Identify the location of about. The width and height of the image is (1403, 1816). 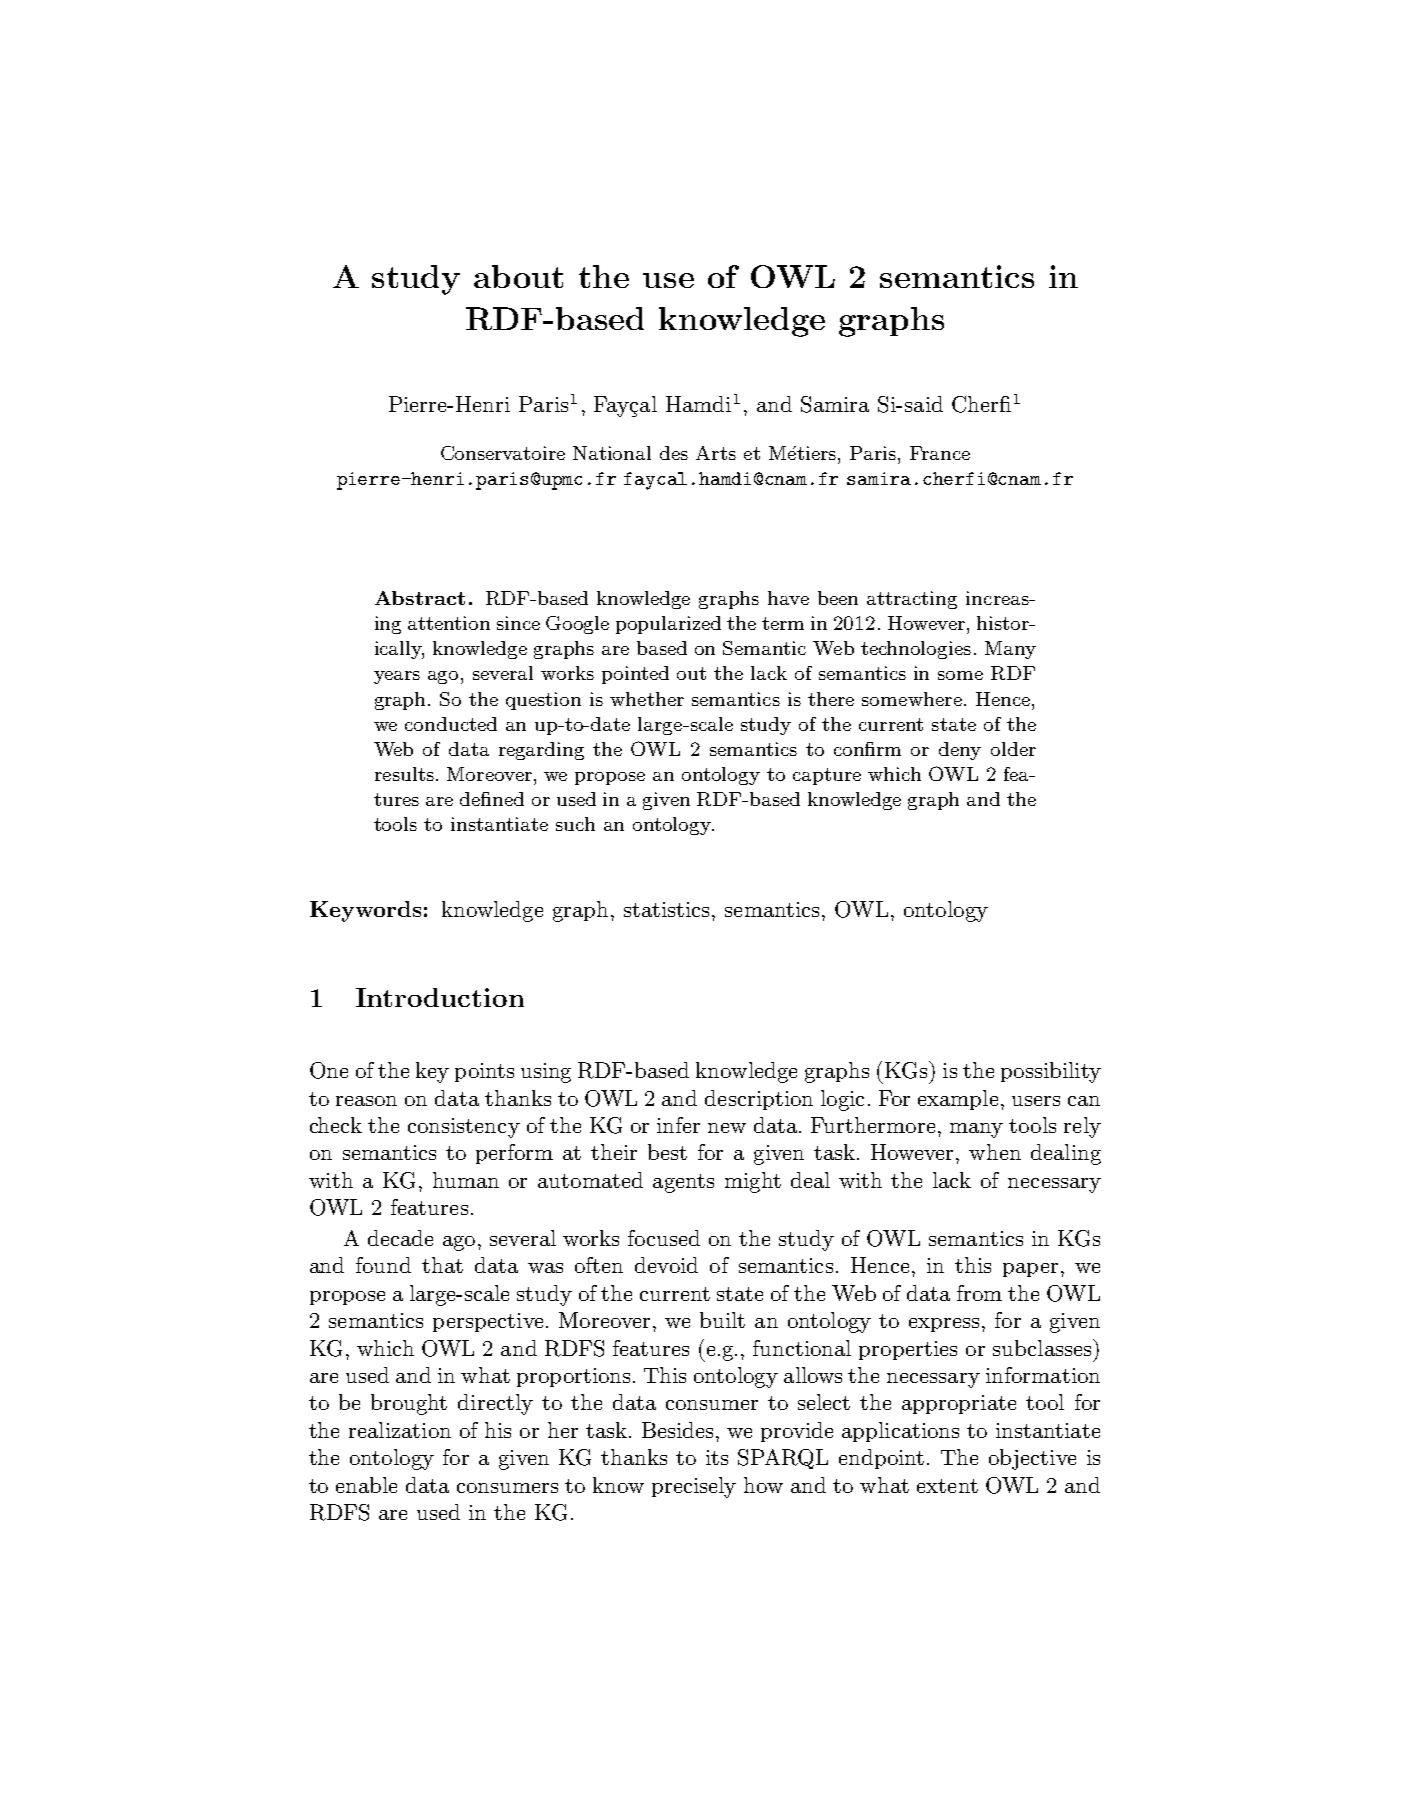
(518, 276).
